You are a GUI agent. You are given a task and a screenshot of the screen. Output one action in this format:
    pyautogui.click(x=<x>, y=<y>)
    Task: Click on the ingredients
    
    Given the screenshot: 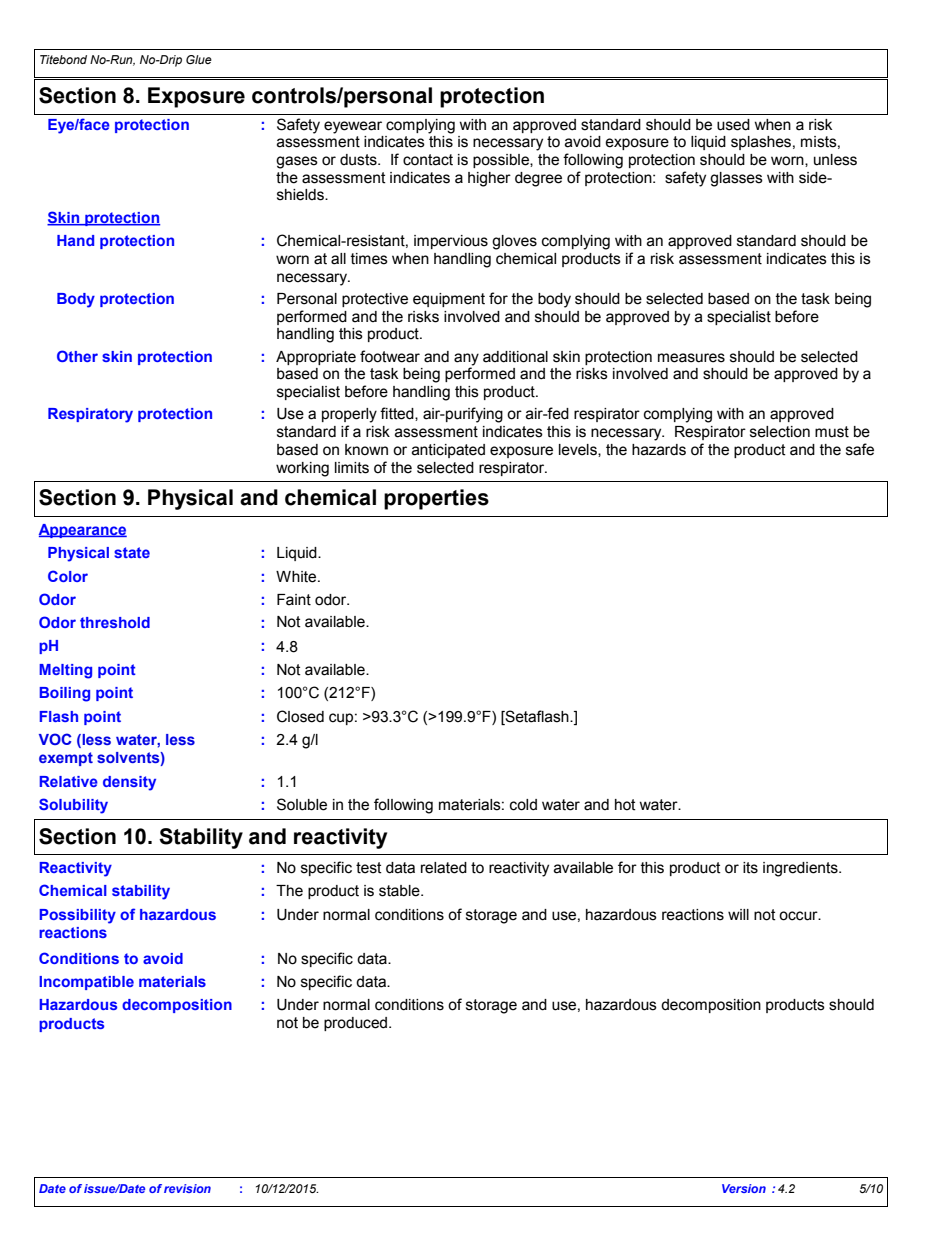 What is the action you would take?
    pyautogui.click(x=801, y=869)
